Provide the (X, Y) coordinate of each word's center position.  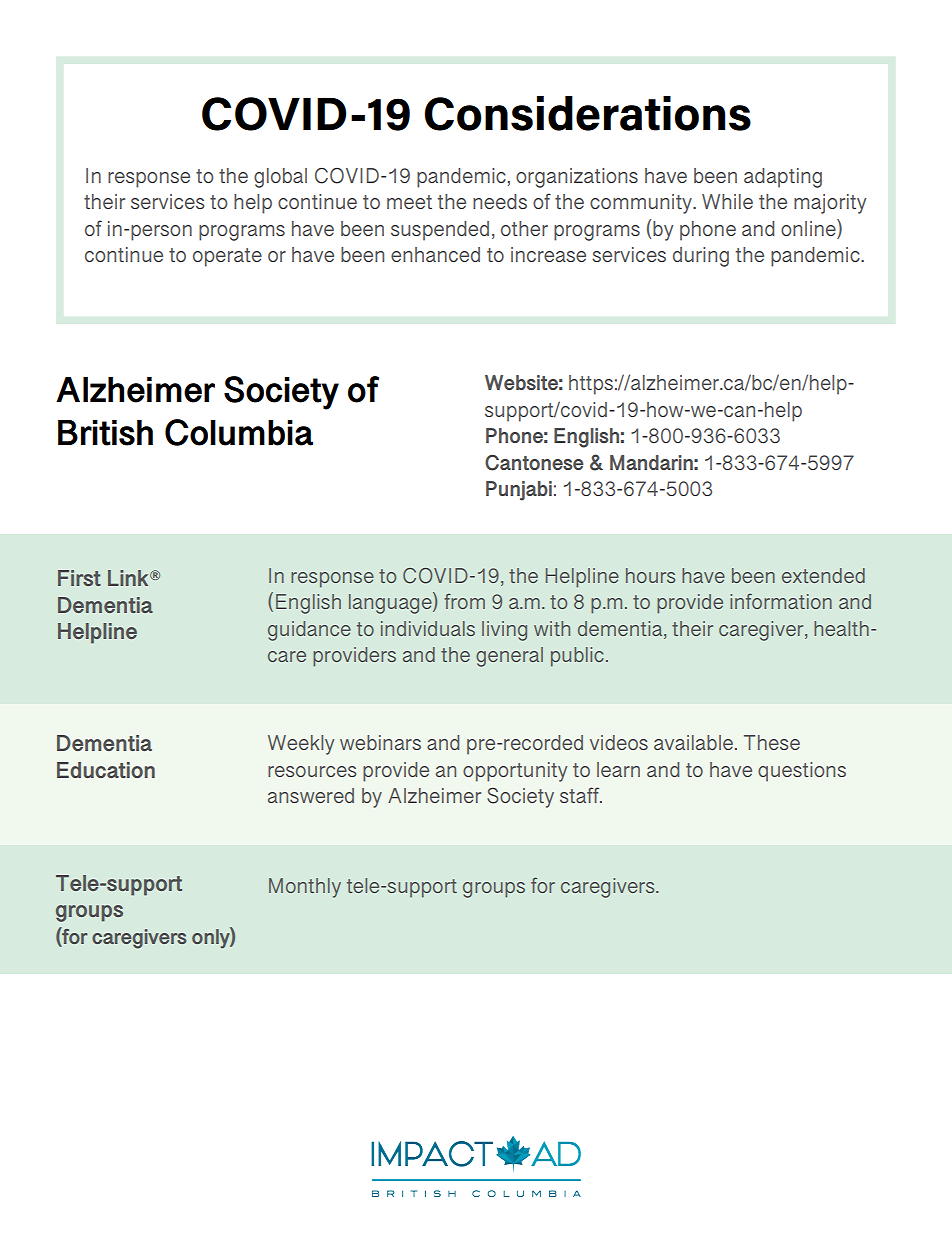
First (79, 578)
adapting (783, 178)
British (105, 433)
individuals (428, 628)
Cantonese (534, 463)
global (280, 178)
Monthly (305, 888)
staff (581, 795)
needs (500, 201)
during (701, 257)
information (781, 601)
